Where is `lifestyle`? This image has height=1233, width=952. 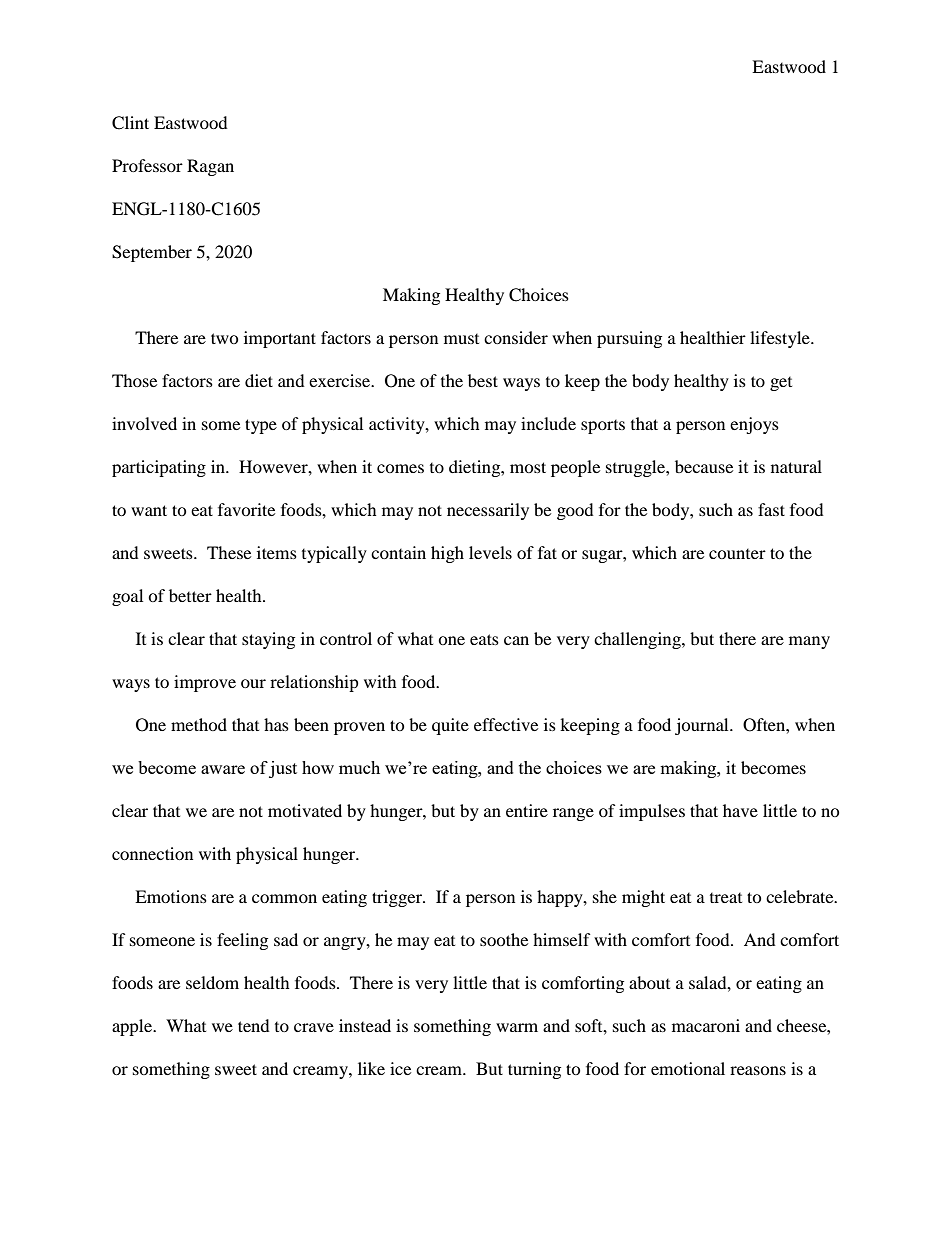 lifestyle is located at coordinates (781, 339).
